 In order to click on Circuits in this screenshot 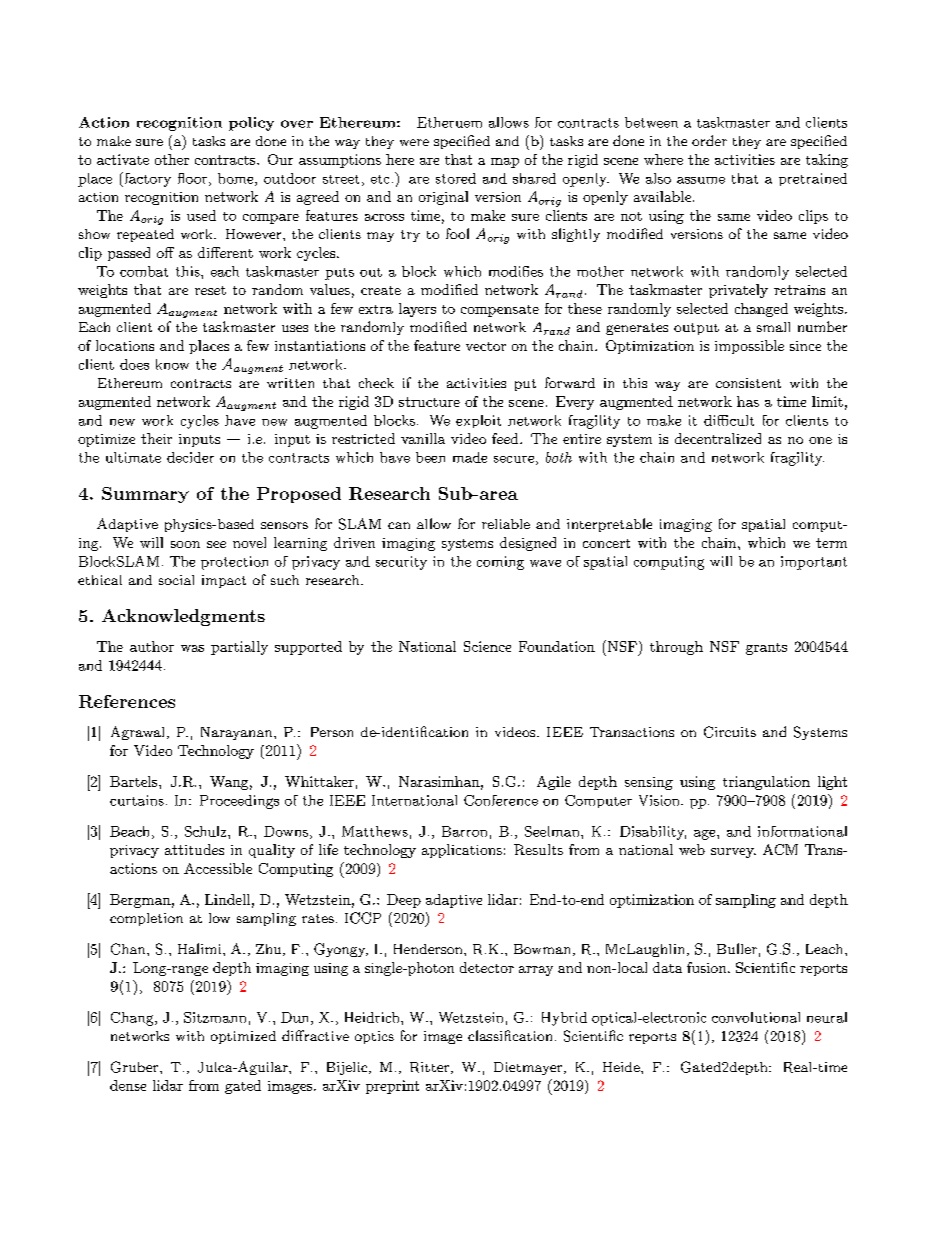, I will do `click(730, 732)`.
